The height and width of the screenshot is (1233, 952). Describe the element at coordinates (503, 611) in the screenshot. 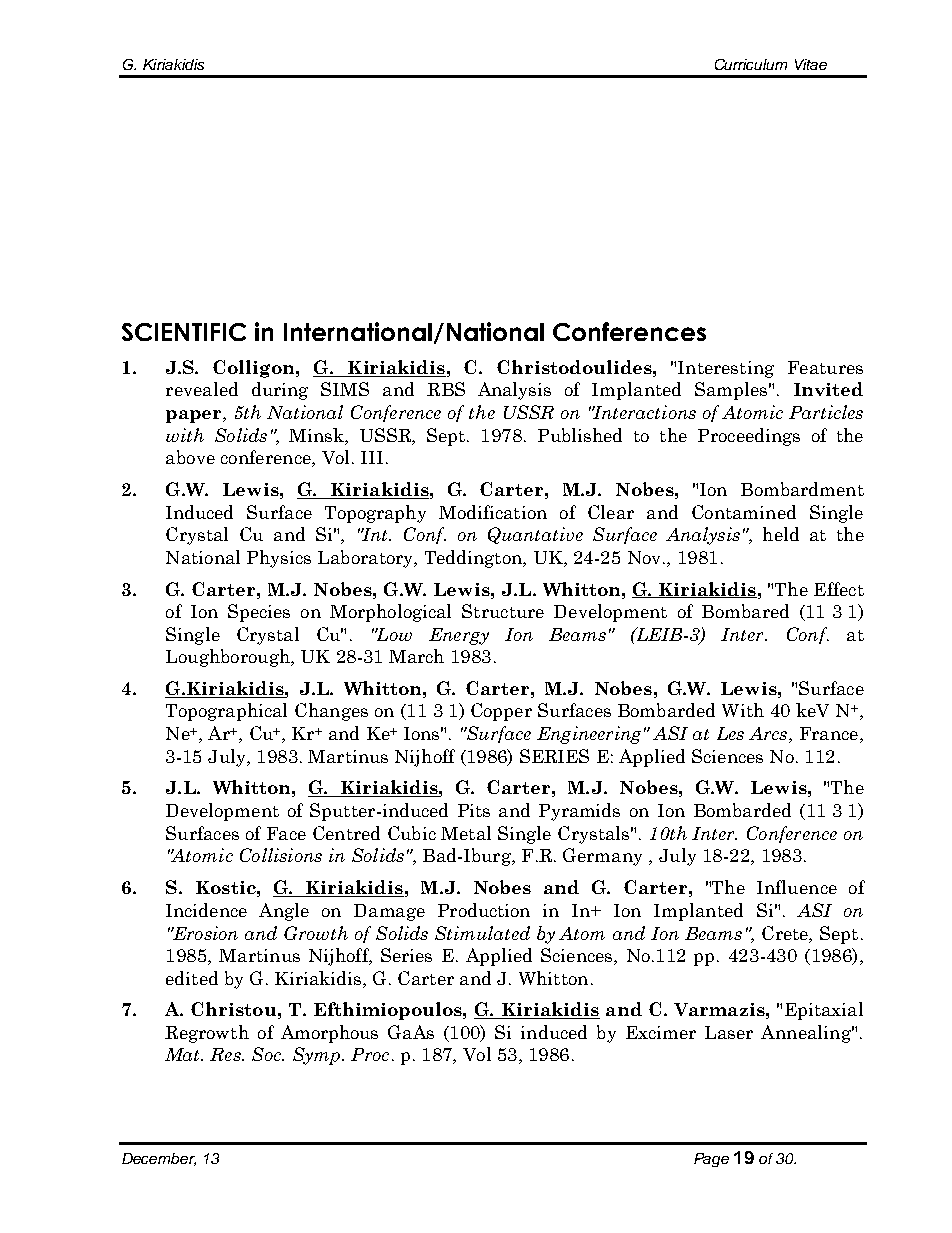

I see `Structure` at that location.
